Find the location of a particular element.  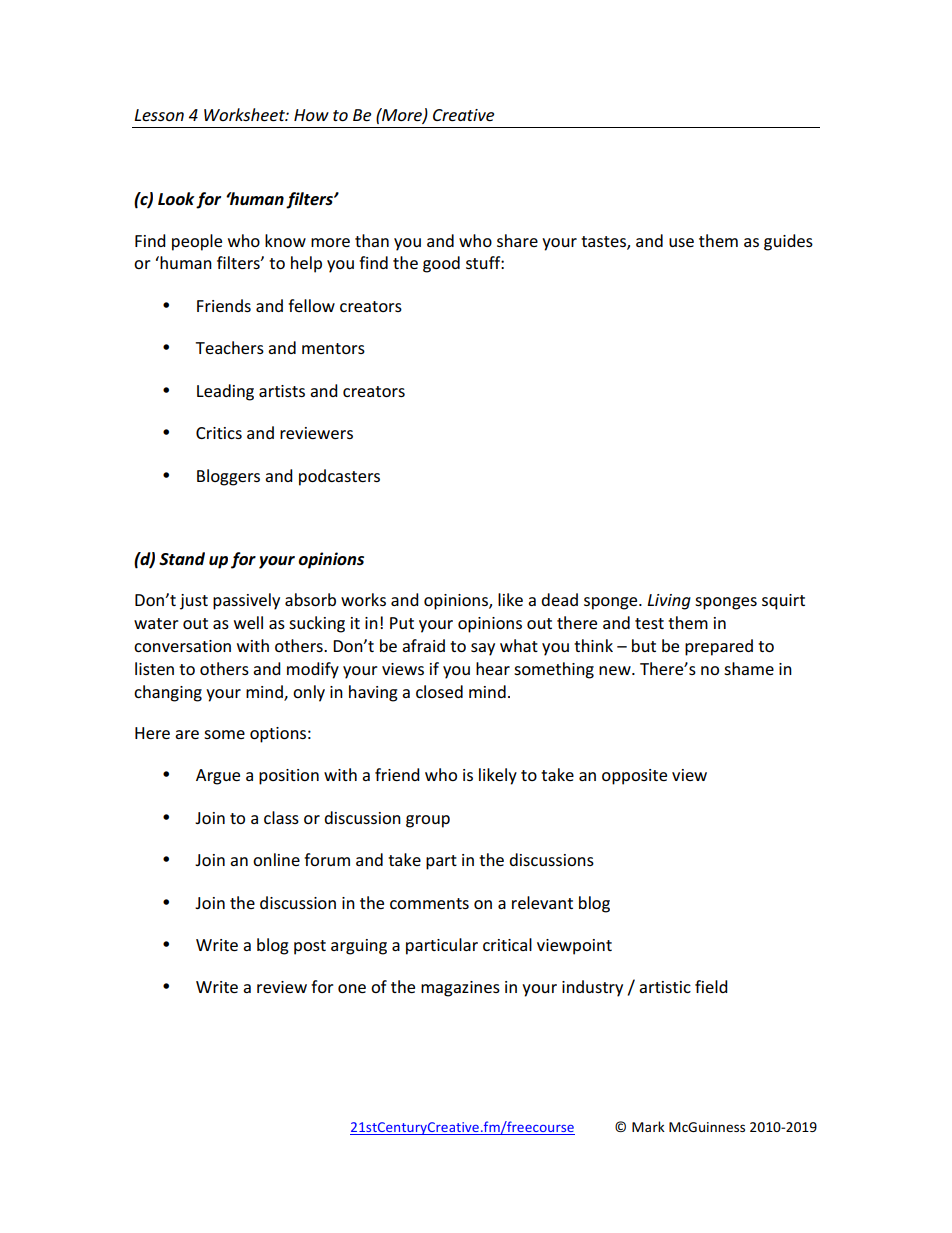

share is located at coordinates (517, 240).
